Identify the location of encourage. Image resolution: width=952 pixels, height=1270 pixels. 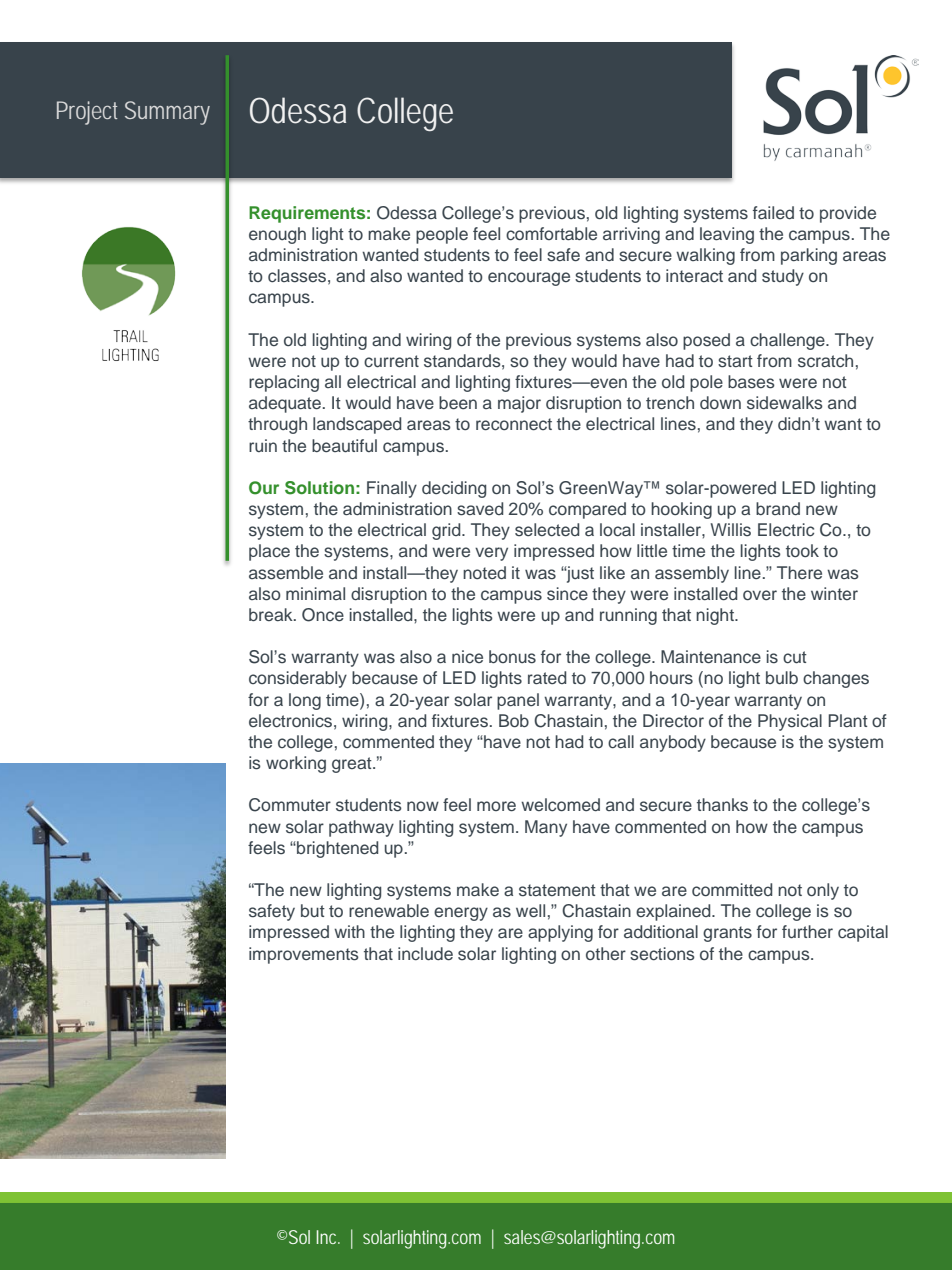
(529, 279).
